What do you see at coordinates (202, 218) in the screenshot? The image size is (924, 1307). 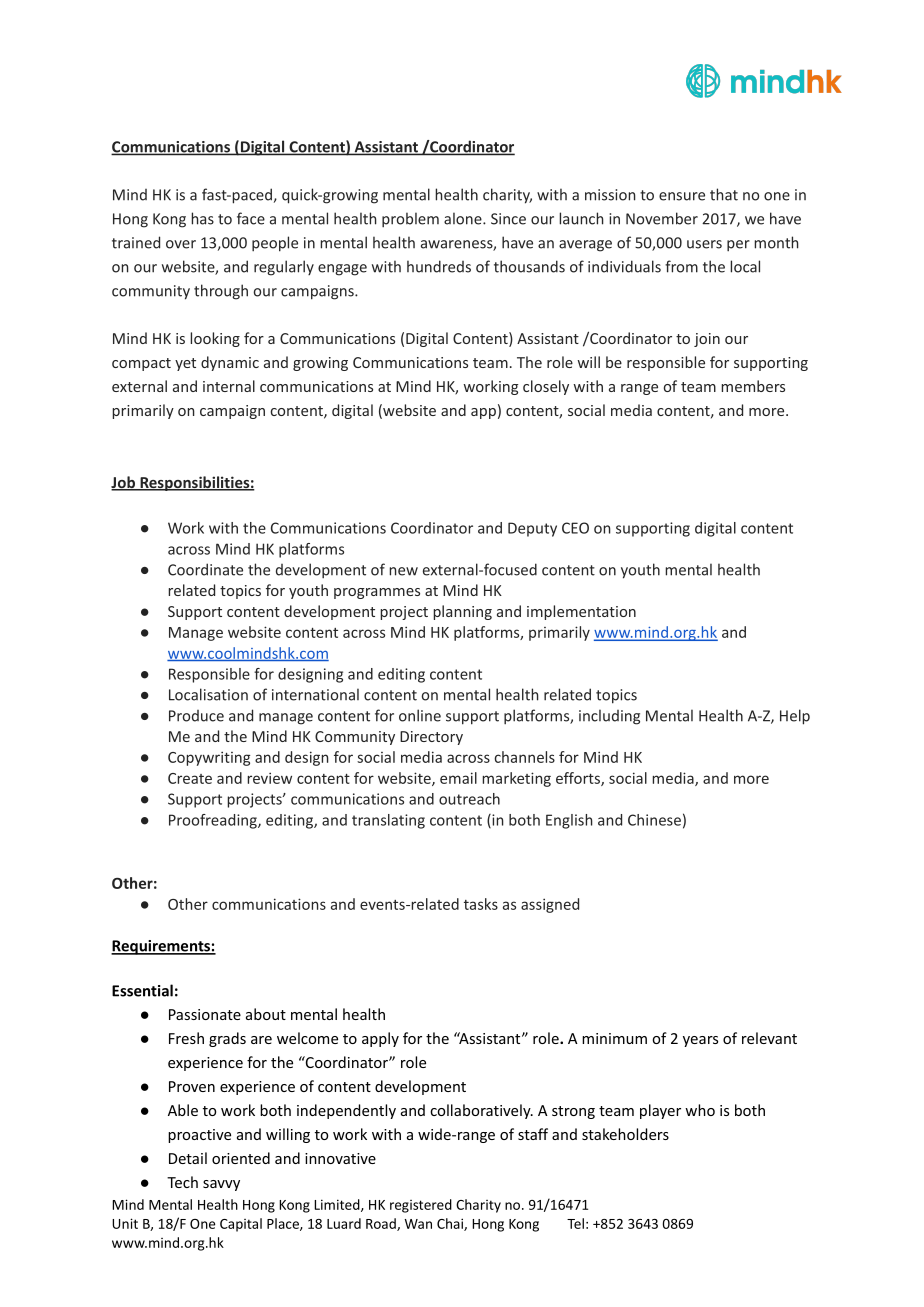 I see `has` at bounding box center [202, 218].
